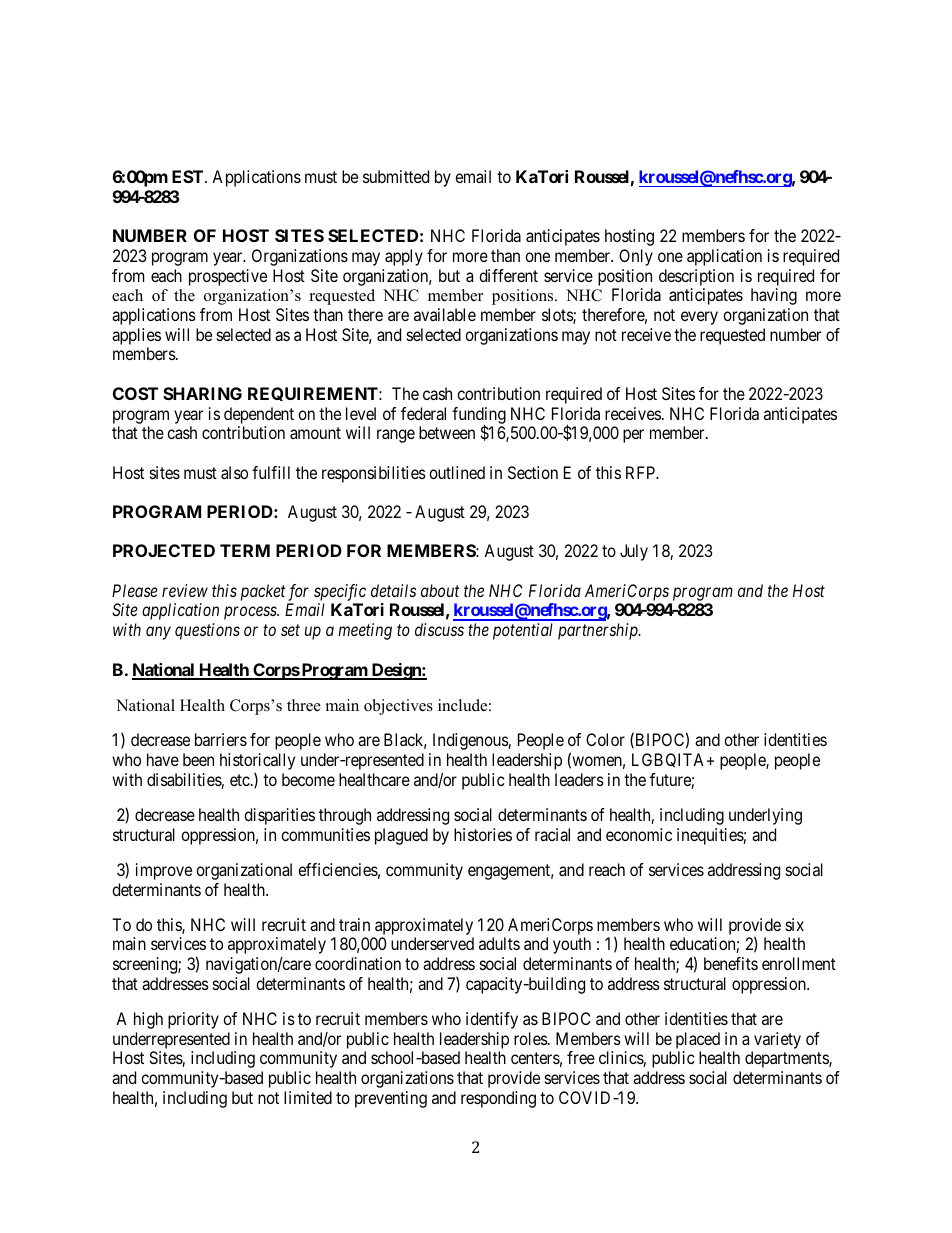  I want to click on description, so click(696, 277).
